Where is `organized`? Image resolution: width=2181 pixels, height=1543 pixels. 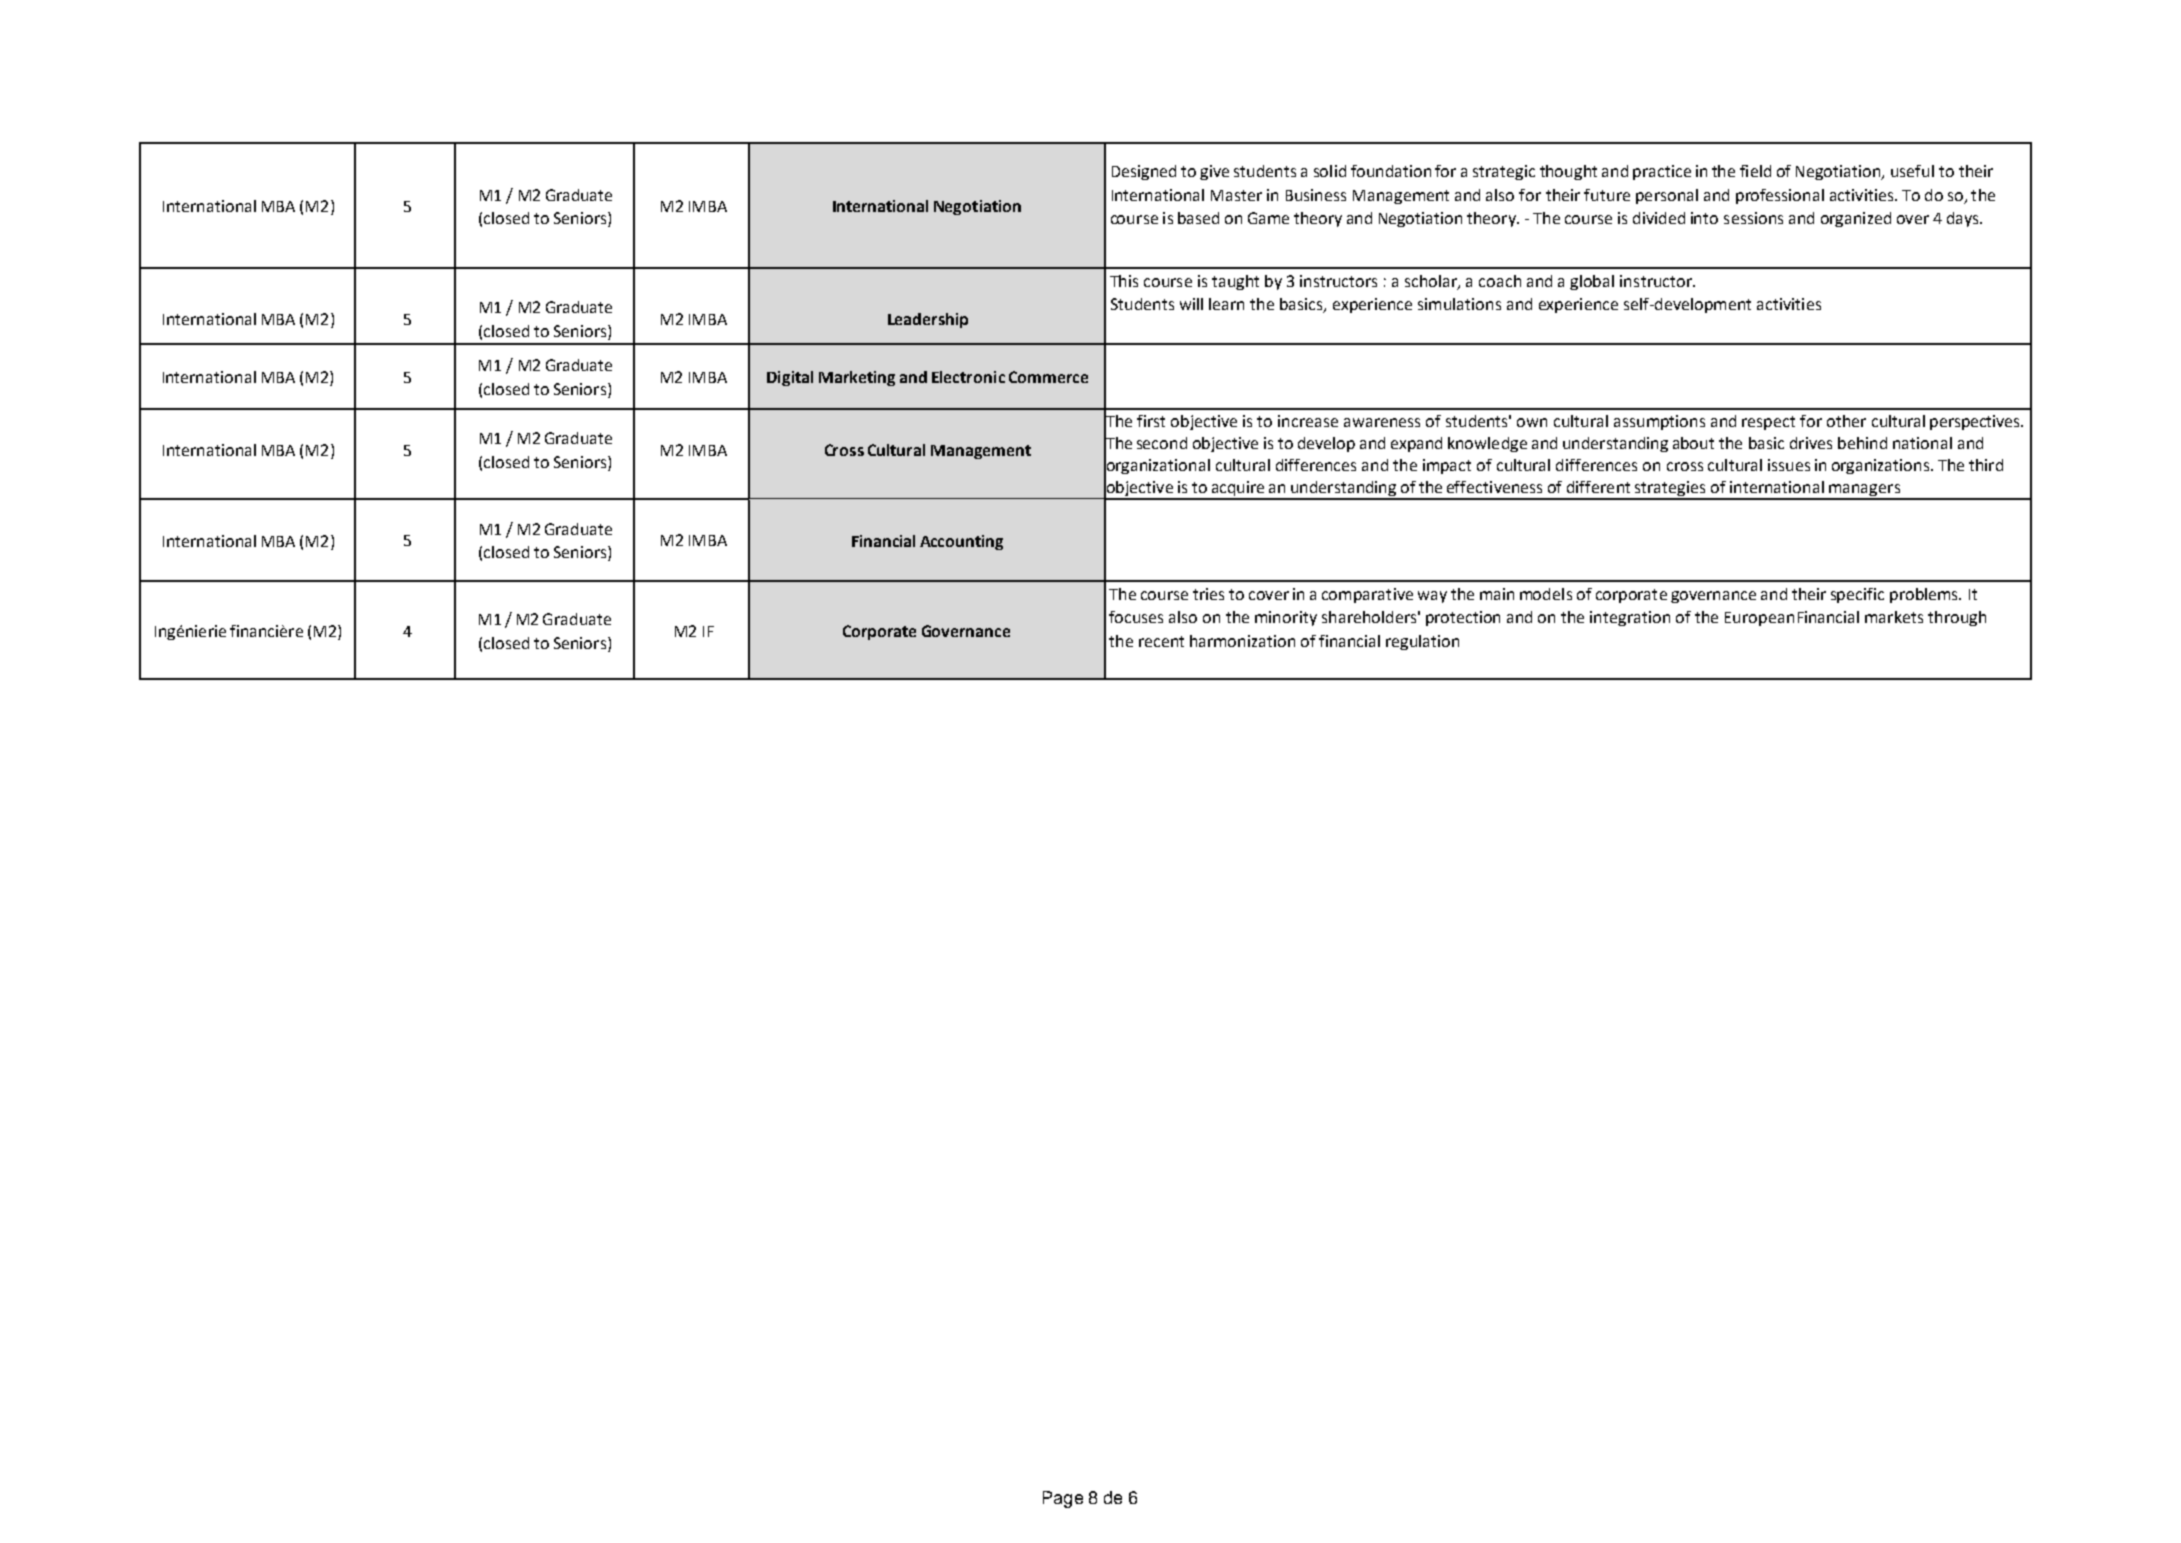
organized is located at coordinates (1856, 219).
